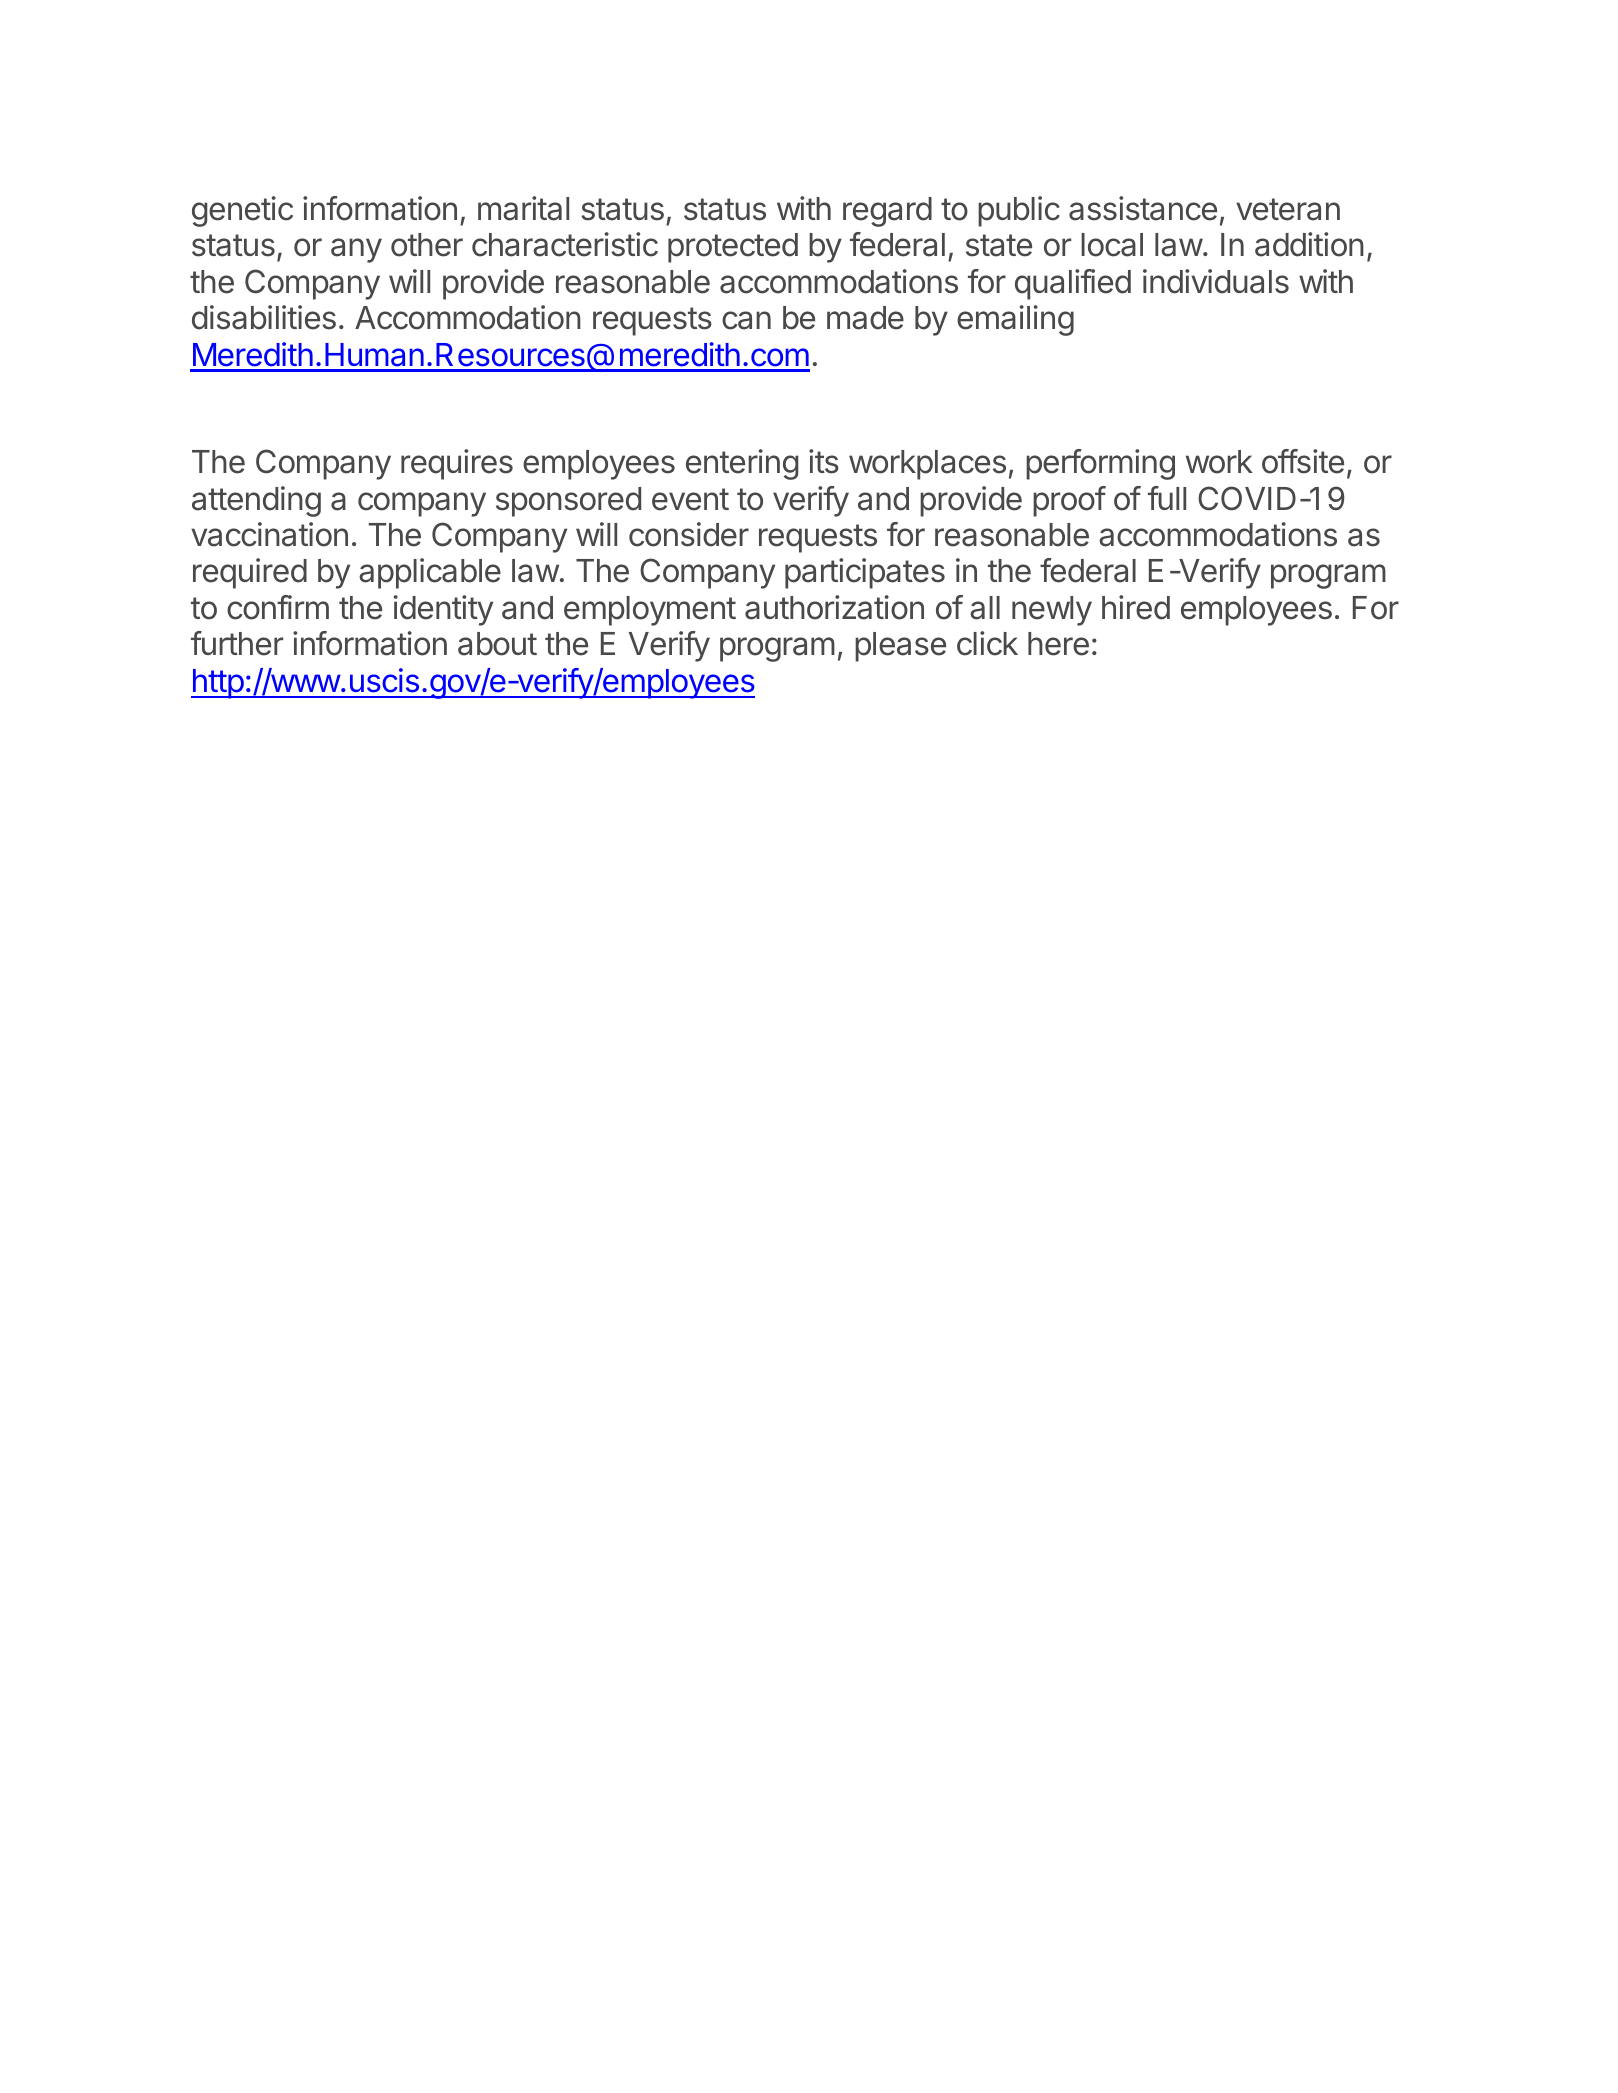 The width and height of the screenshot is (1618, 2093). What do you see at coordinates (269, 534) in the screenshot?
I see `vaccination` at bounding box center [269, 534].
